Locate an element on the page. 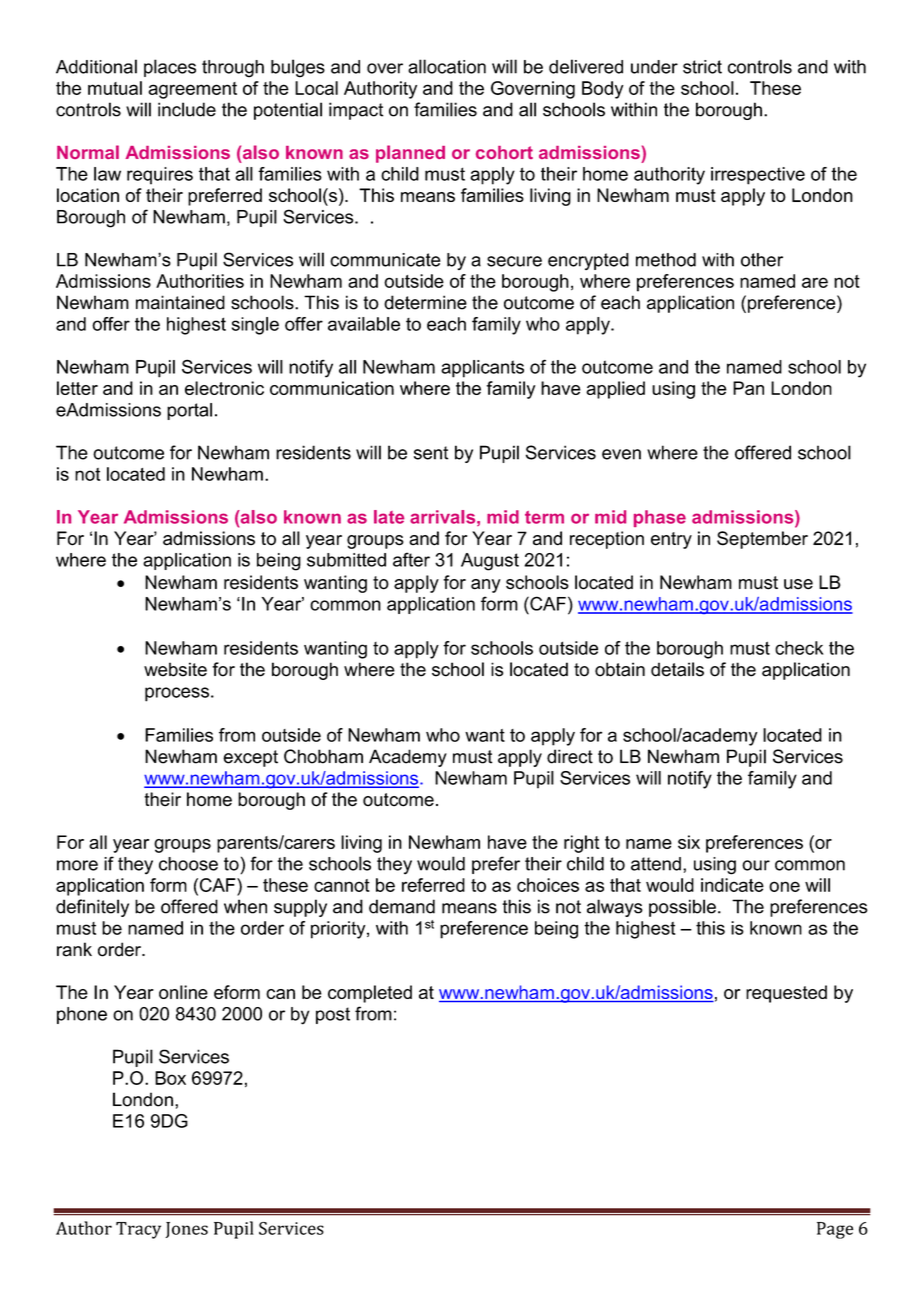 The width and height of the document is (924, 1308). include is located at coordinates (187, 109).
